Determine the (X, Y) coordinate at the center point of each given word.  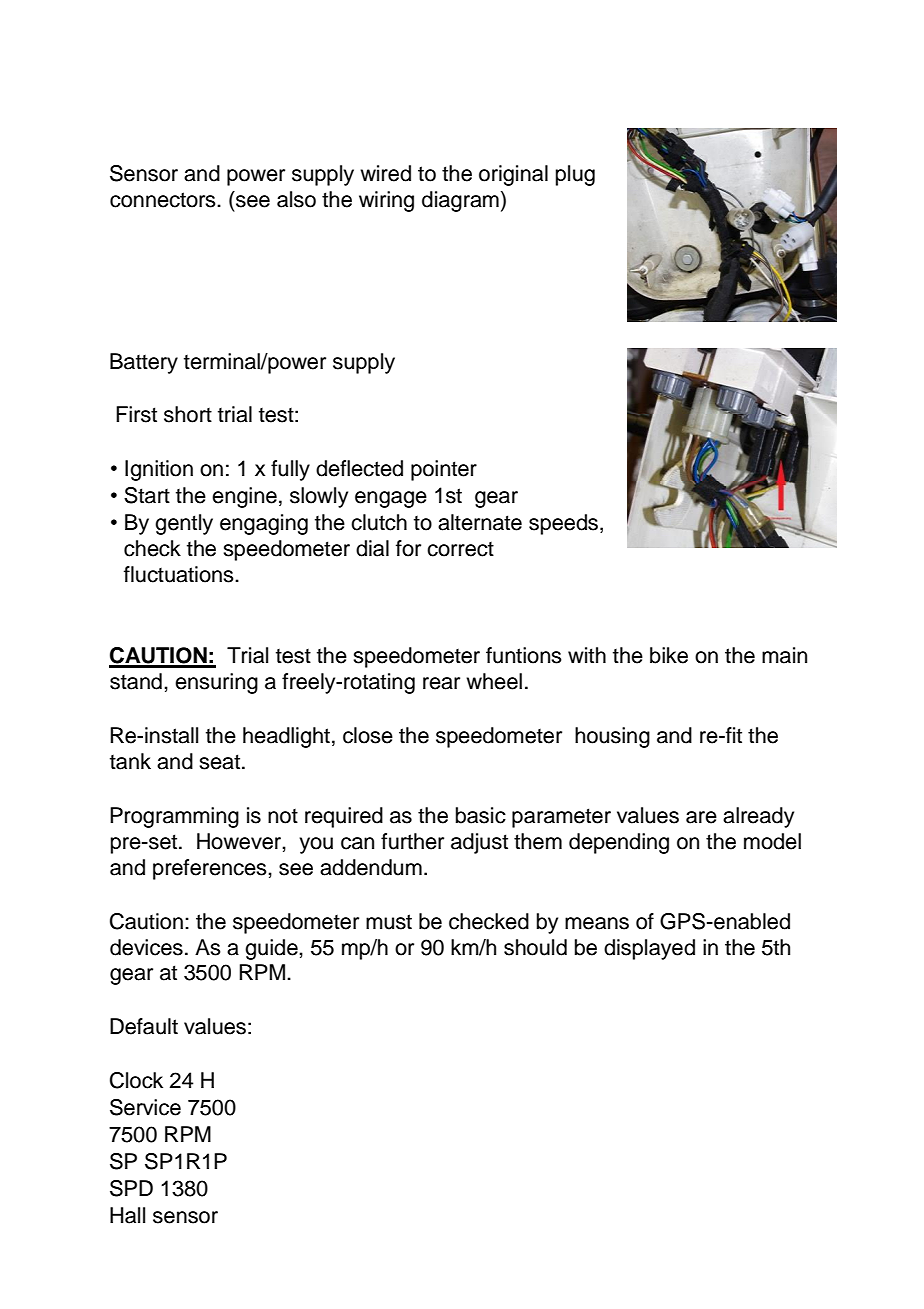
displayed (649, 949)
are (701, 817)
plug (575, 175)
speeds (565, 524)
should (535, 947)
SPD (131, 1188)
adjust (479, 843)
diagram (460, 201)
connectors (164, 200)
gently (184, 524)
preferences (211, 869)
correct (460, 549)
